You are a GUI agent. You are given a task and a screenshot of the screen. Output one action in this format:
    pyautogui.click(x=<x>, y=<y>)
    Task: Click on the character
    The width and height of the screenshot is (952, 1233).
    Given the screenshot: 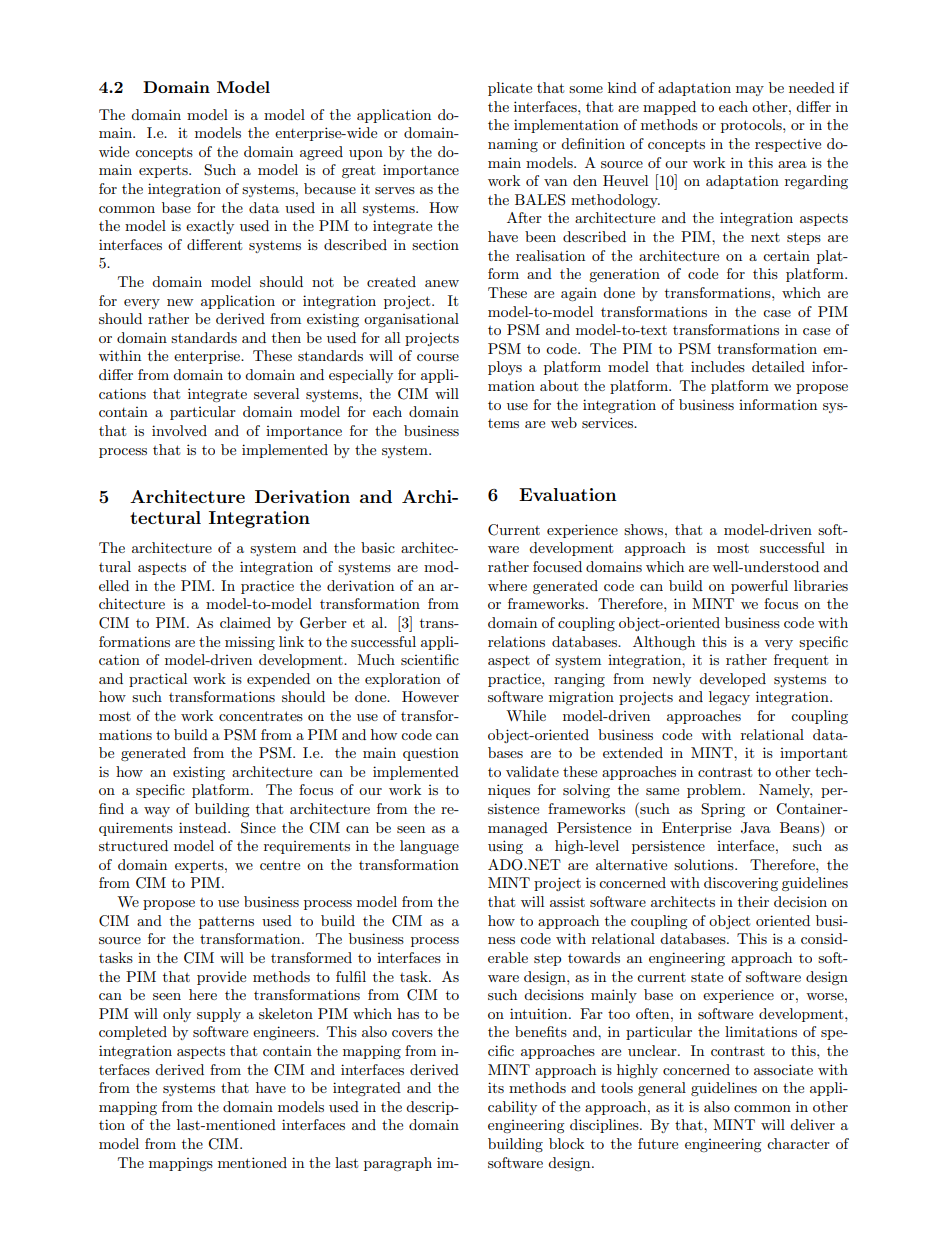 What is the action you would take?
    pyautogui.click(x=798, y=1143)
